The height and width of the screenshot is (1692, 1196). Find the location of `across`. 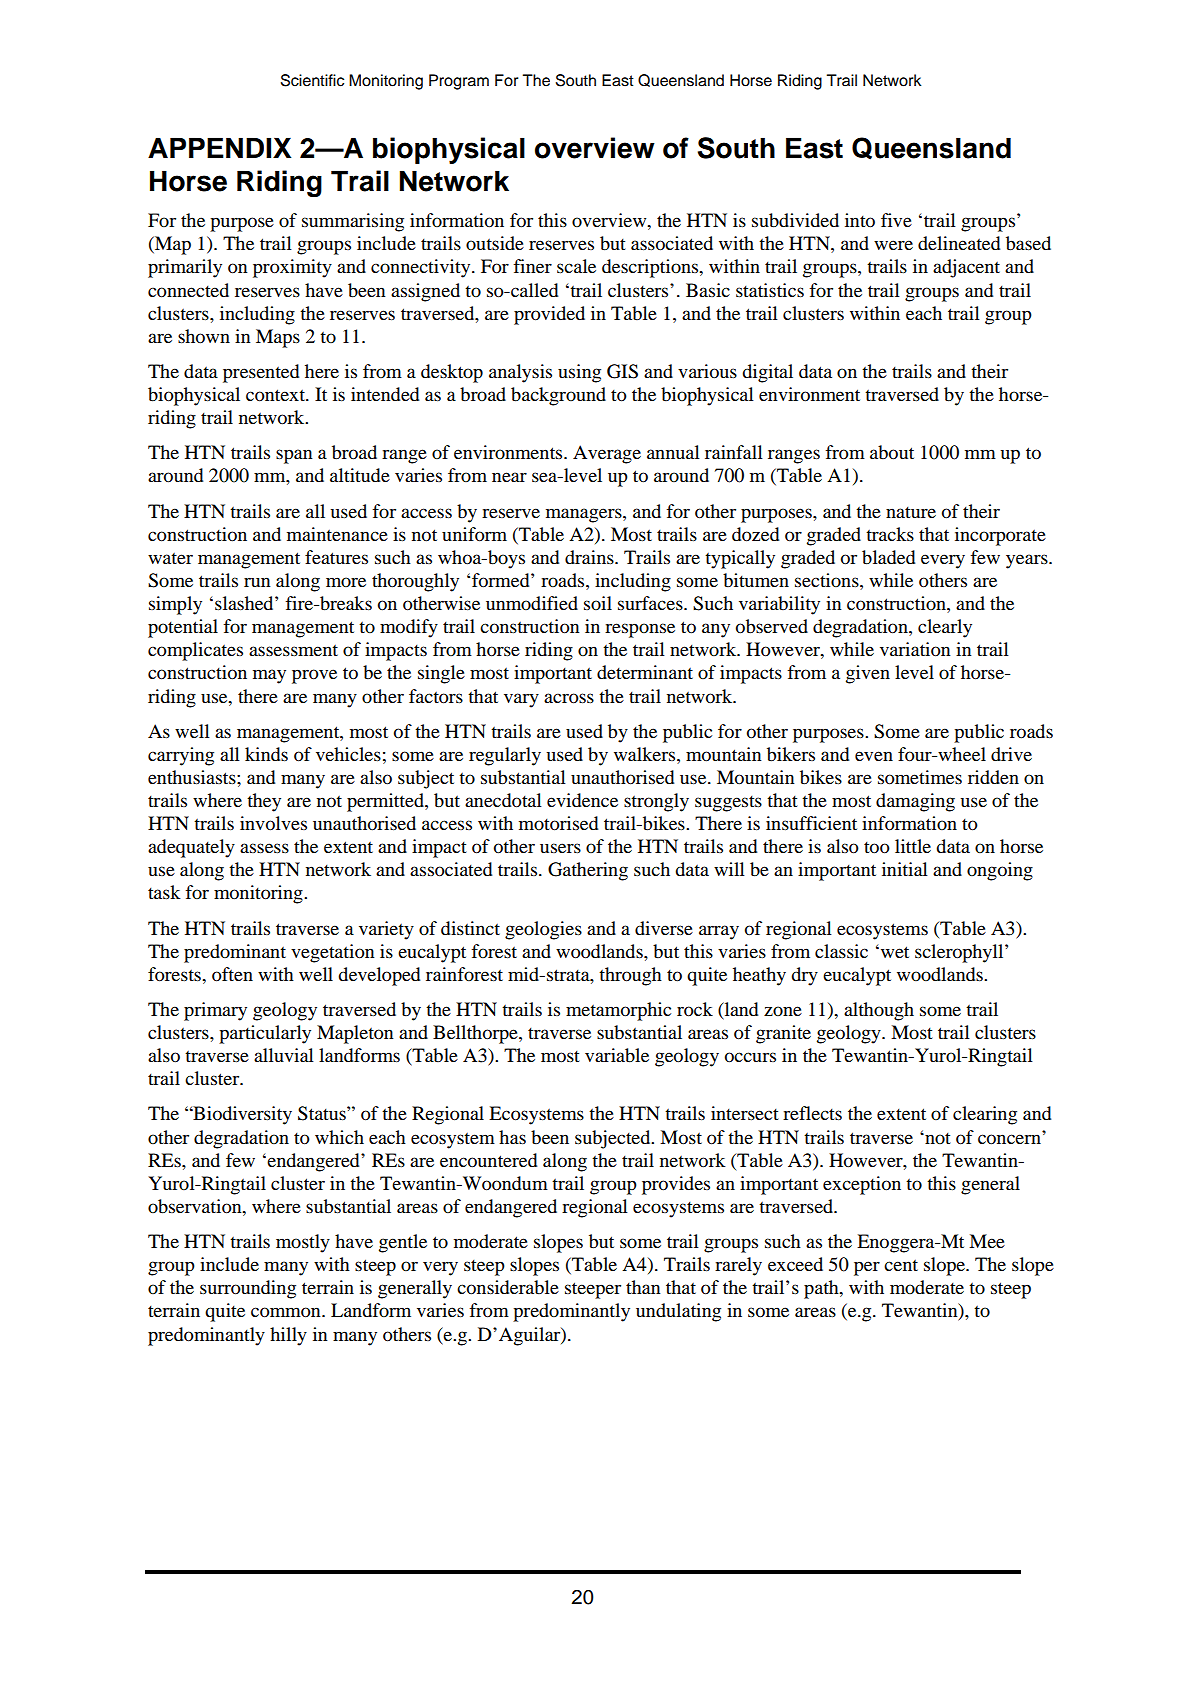

across is located at coordinates (569, 698).
